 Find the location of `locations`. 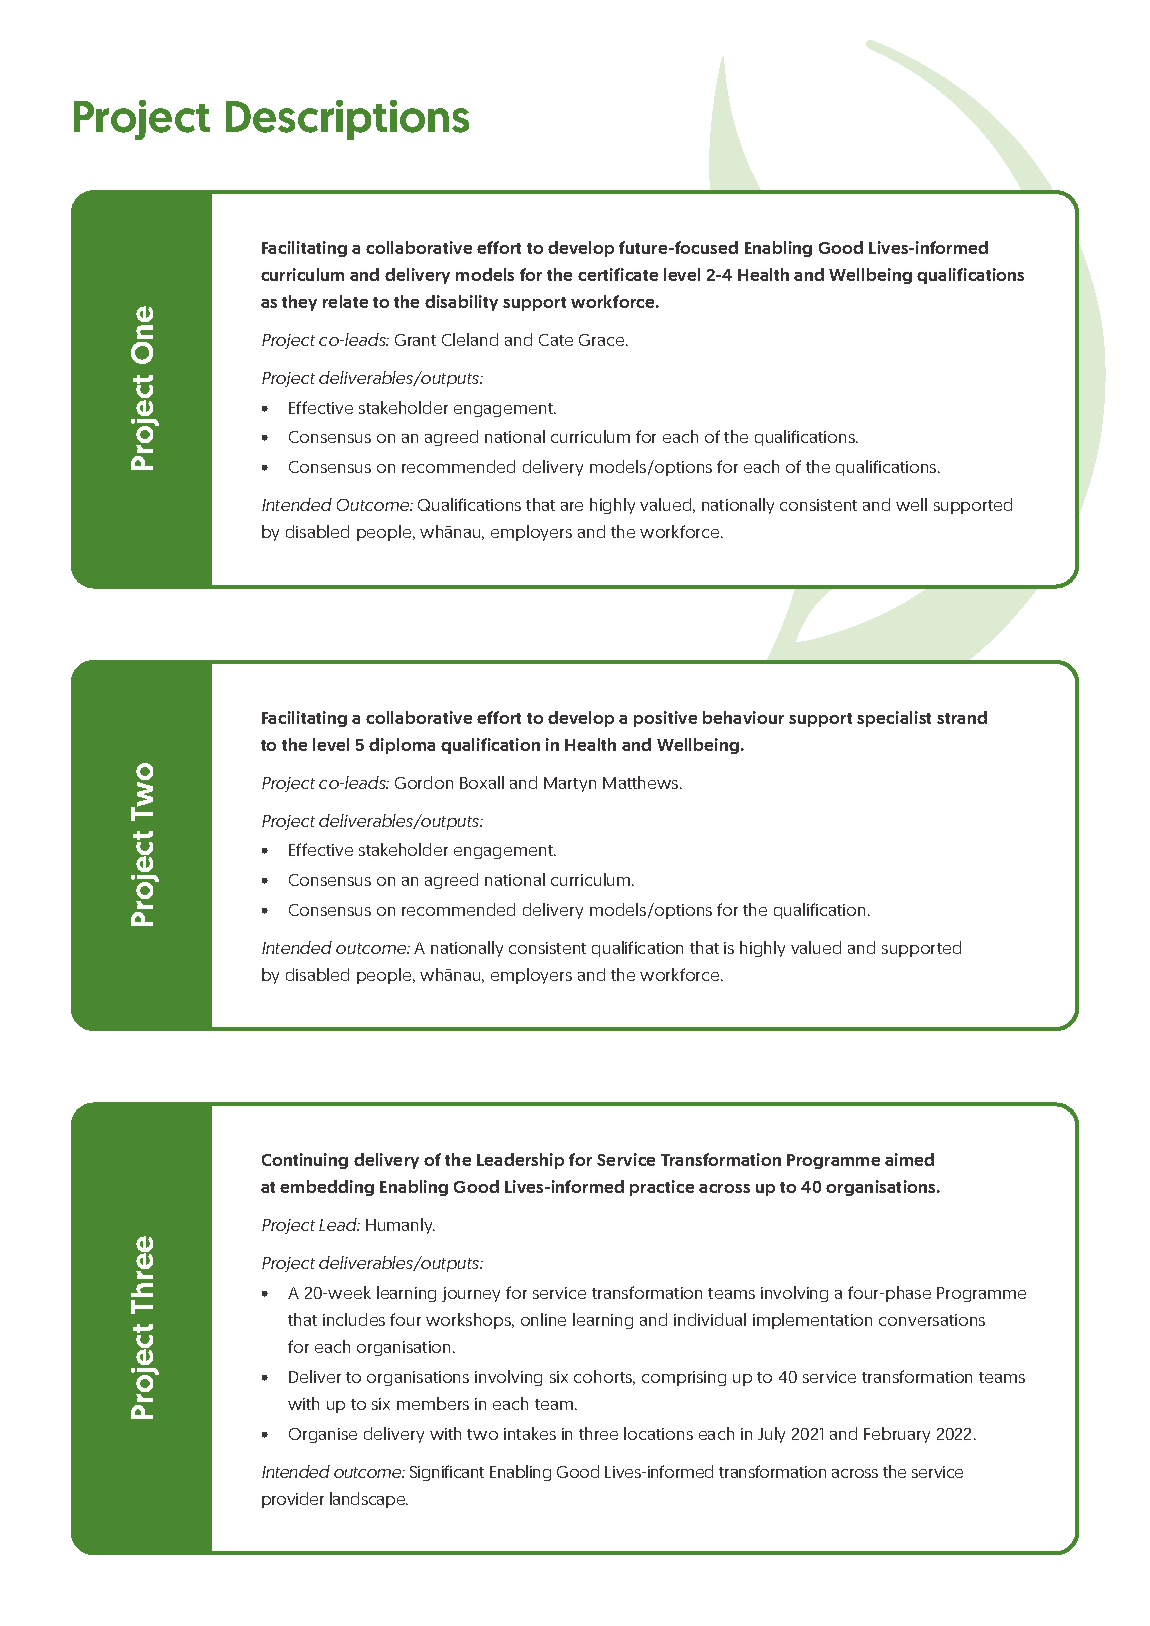

locations is located at coordinates (658, 1433).
